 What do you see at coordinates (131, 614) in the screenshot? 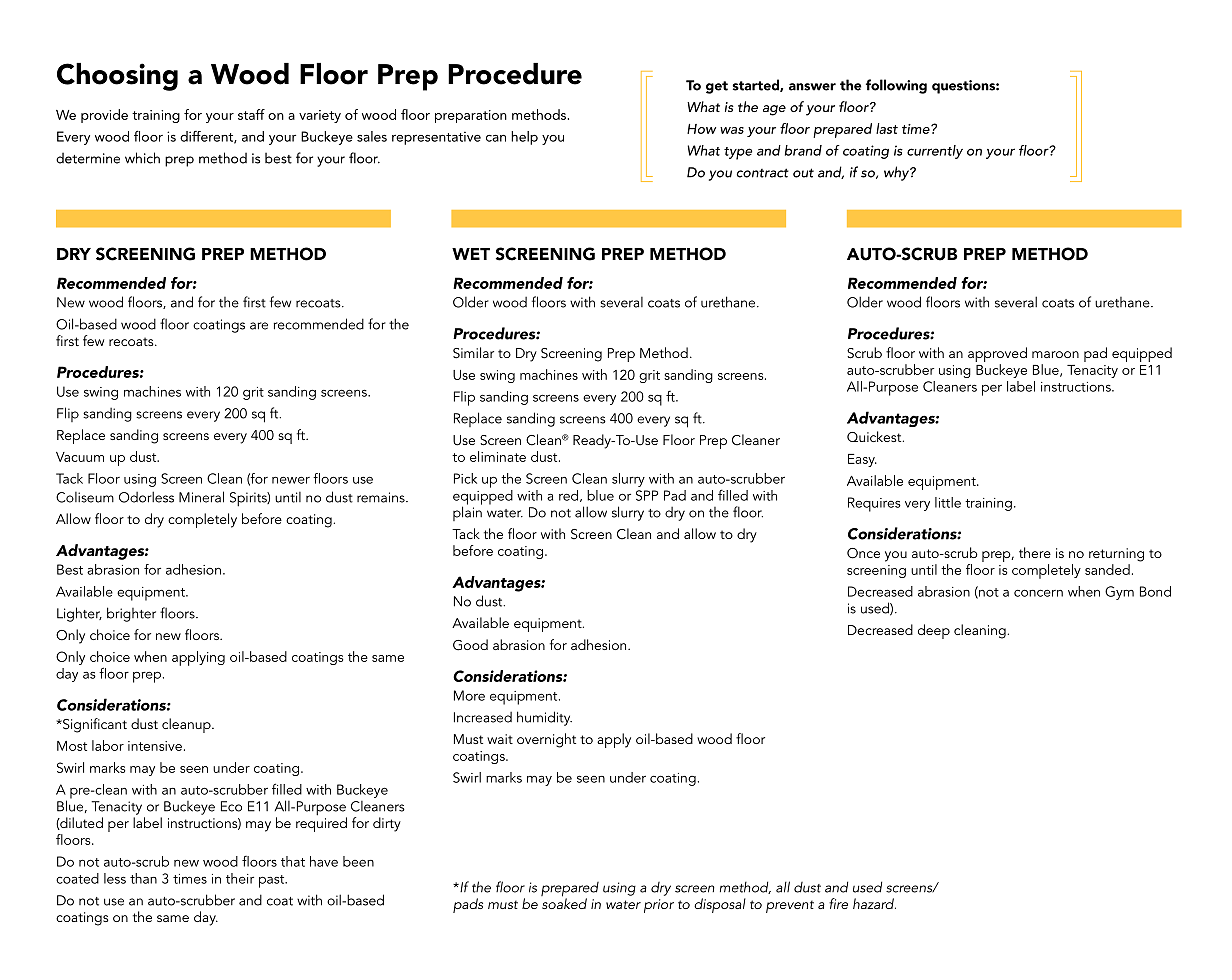
I see `brighter` at bounding box center [131, 614].
